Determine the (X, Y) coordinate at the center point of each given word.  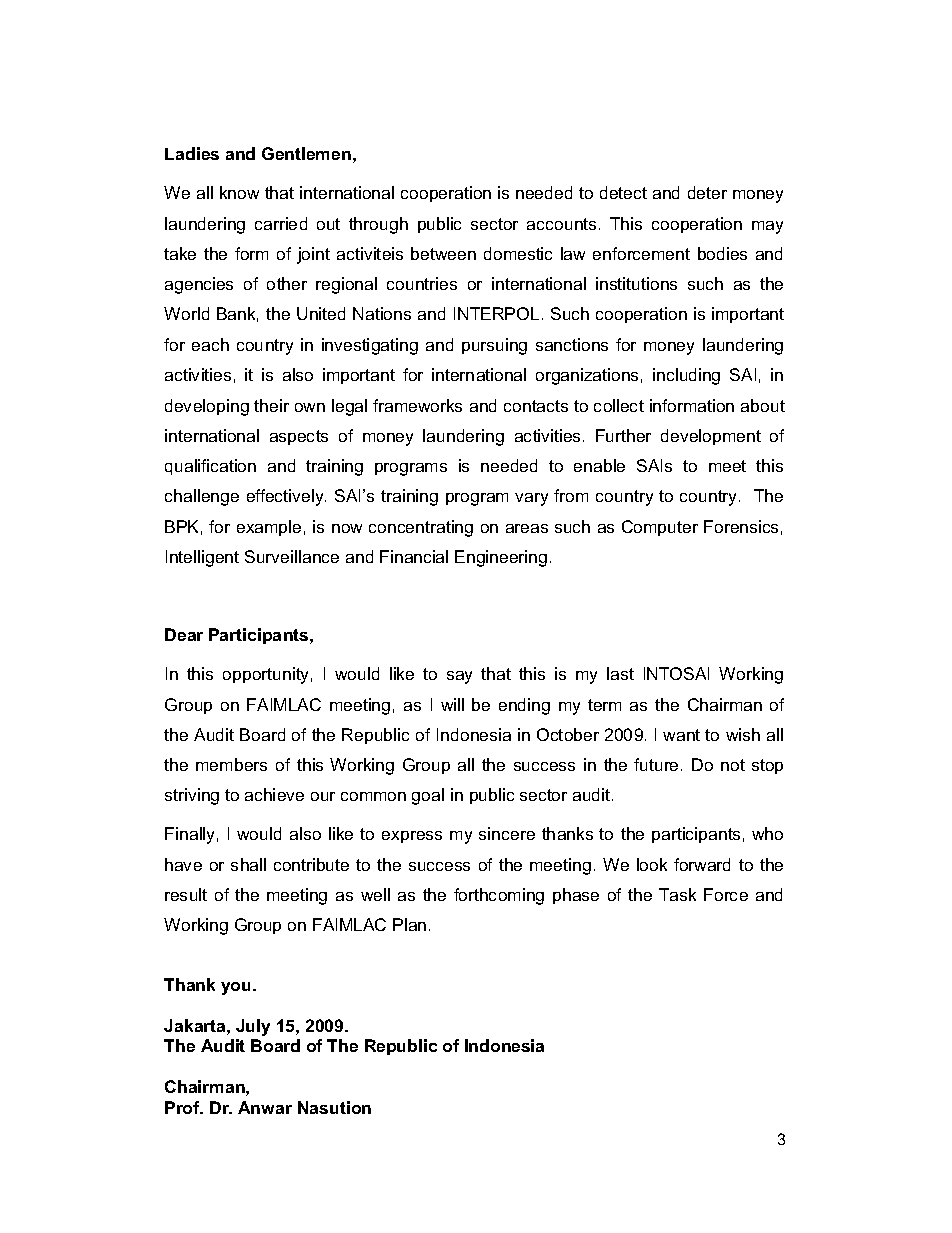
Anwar (265, 1107)
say (459, 677)
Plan (409, 924)
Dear (184, 634)
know (239, 192)
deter (707, 192)
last (620, 673)
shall (248, 864)
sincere (507, 833)
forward (702, 864)
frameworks (417, 405)
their (271, 405)
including (686, 376)
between (443, 253)
